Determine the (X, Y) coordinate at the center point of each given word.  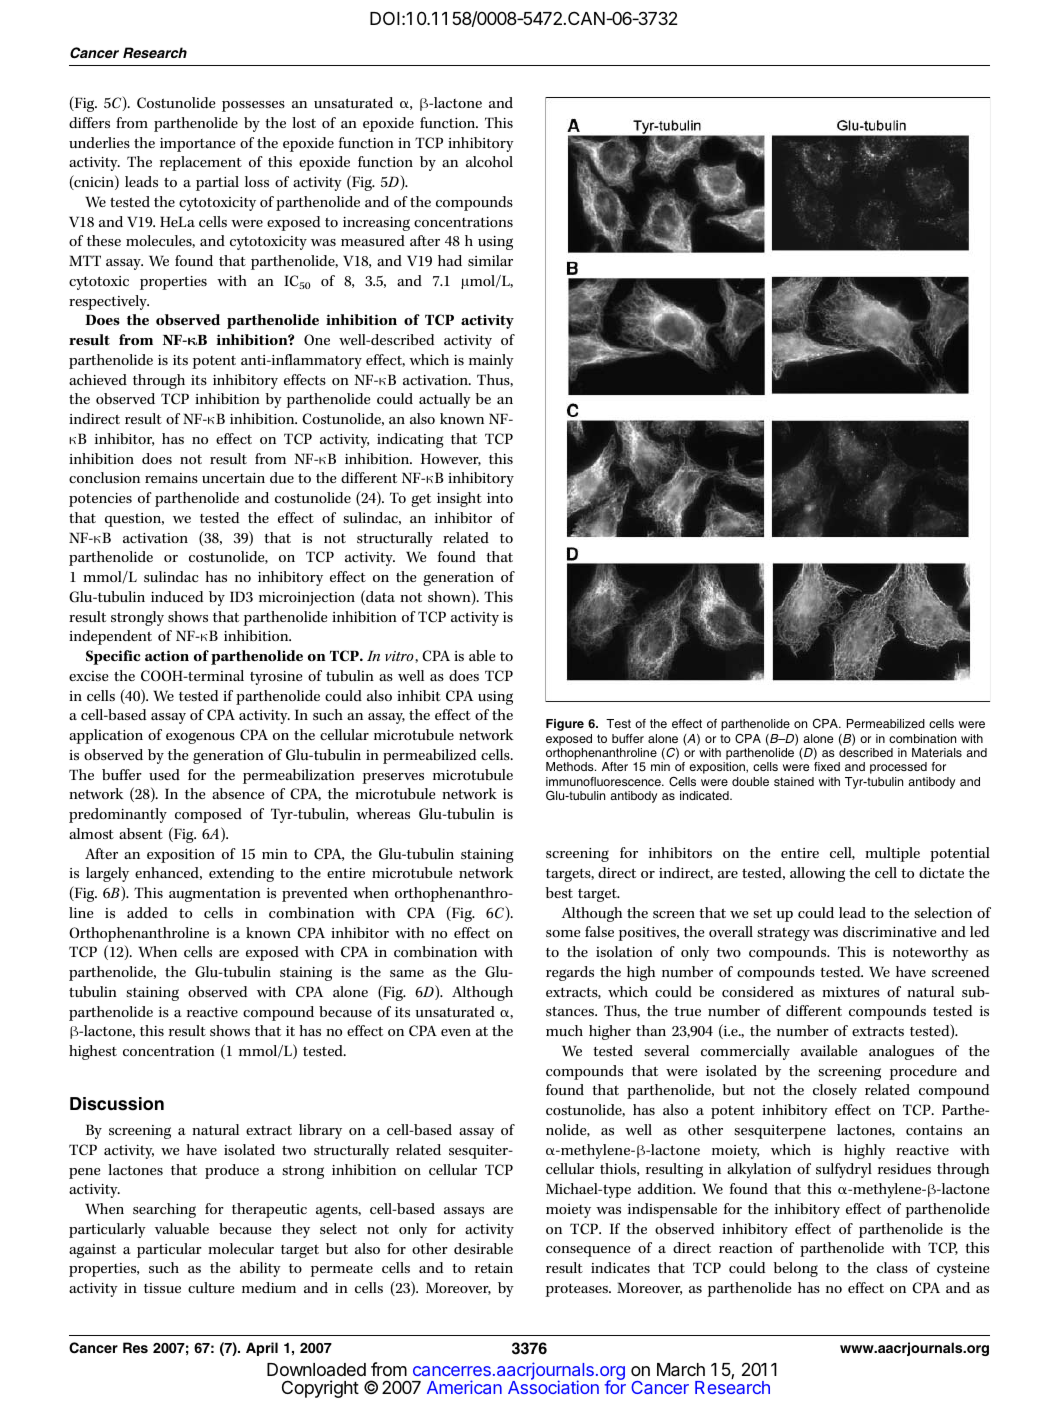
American (464, 1387)
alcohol (489, 161)
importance (198, 145)
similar (490, 260)
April (262, 1349)
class (892, 1267)
